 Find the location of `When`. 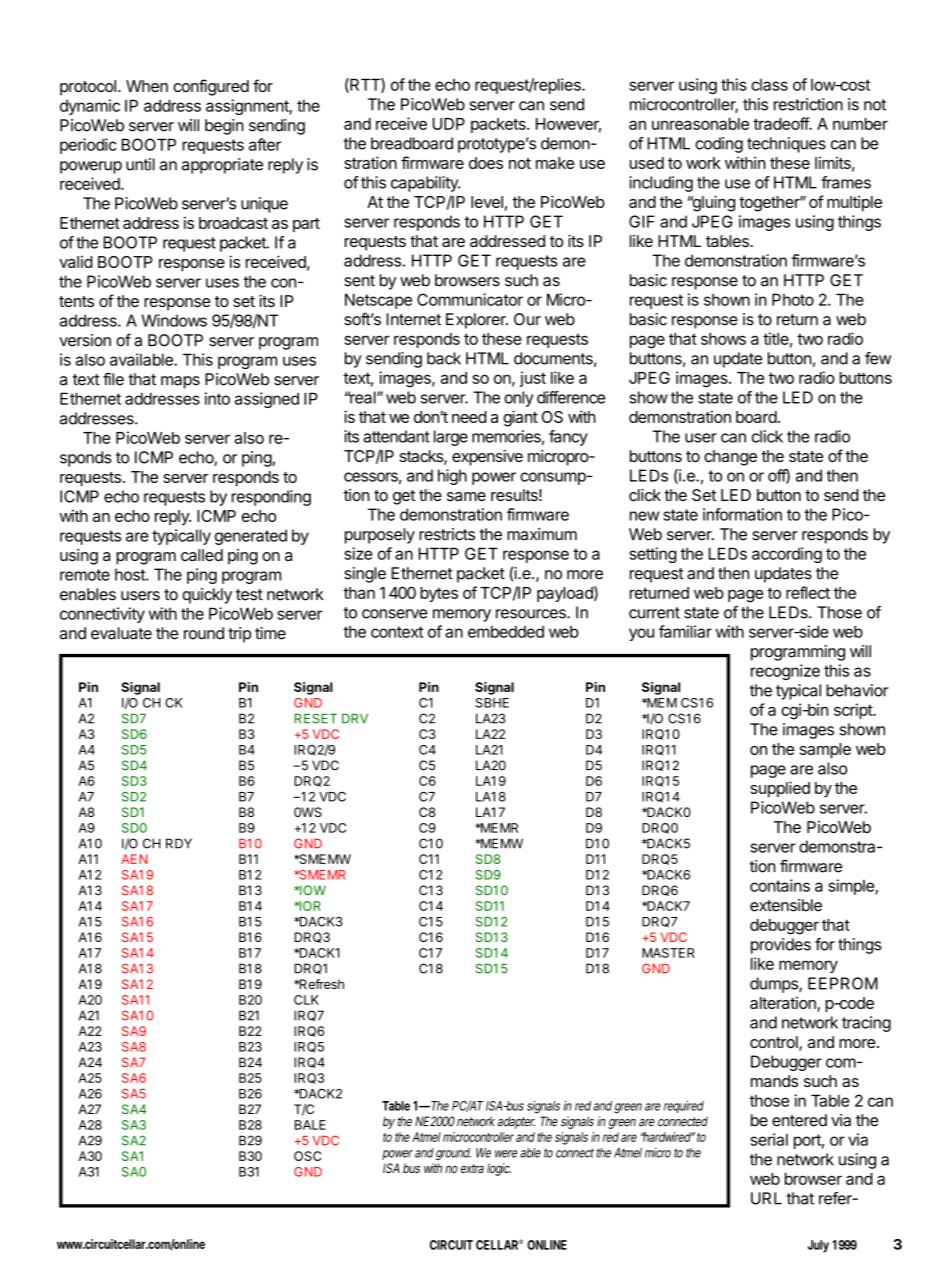

When is located at coordinates (147, 86).
